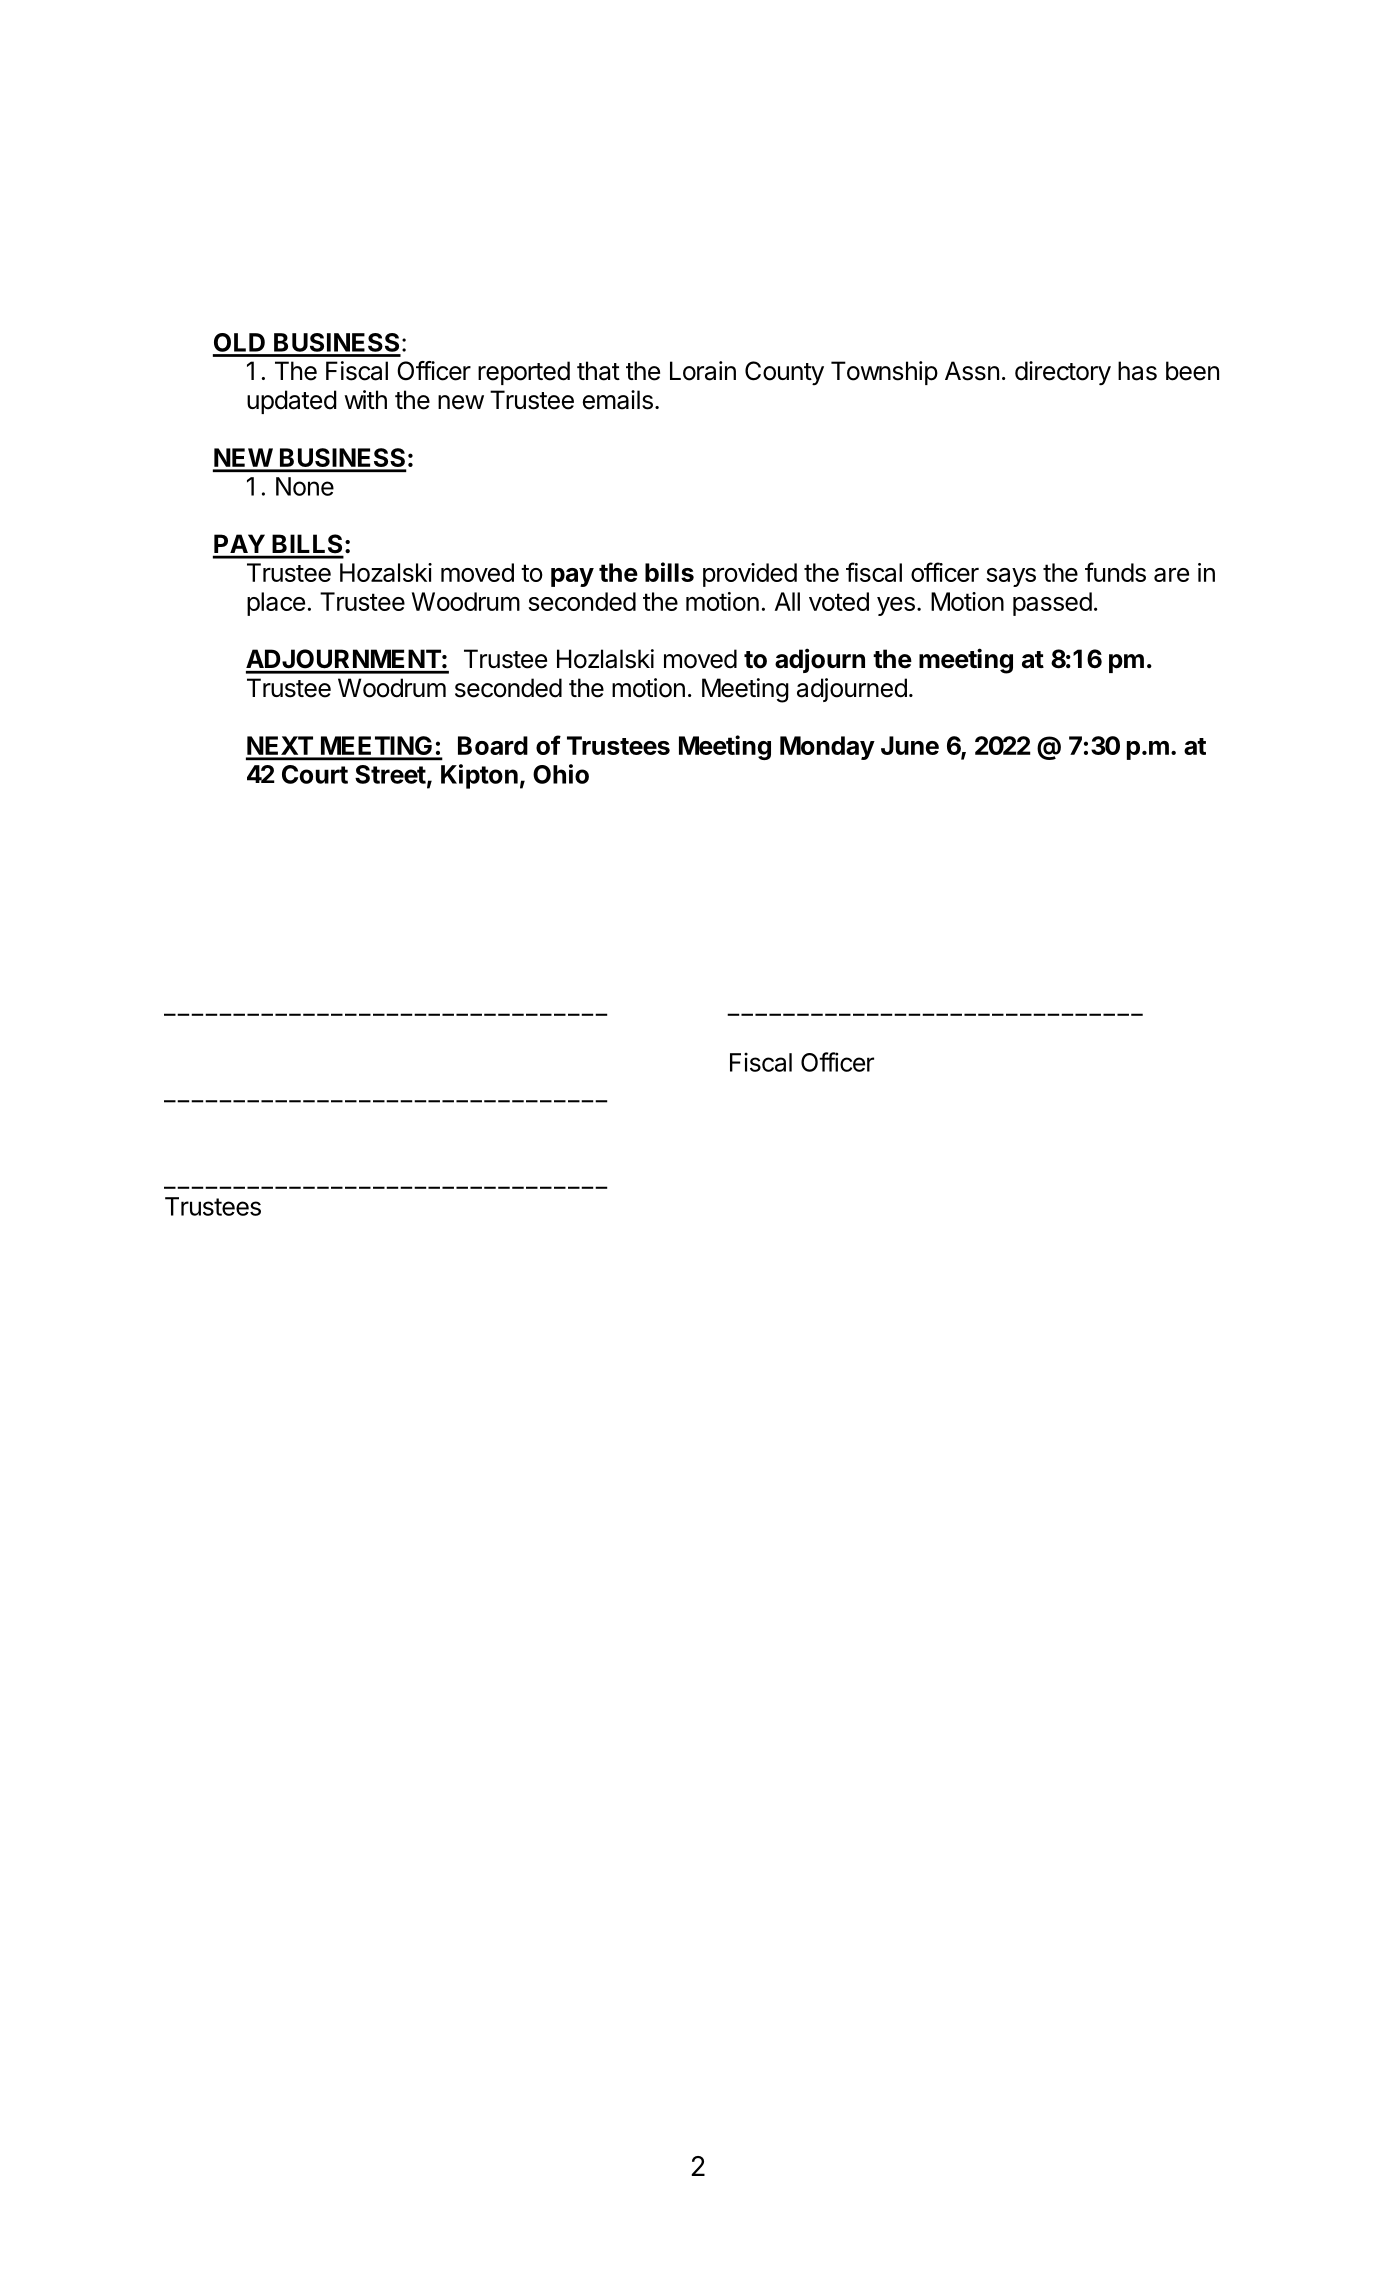 The image size is (1393, 2295). I want to click on directory, so click(1063, 373).
